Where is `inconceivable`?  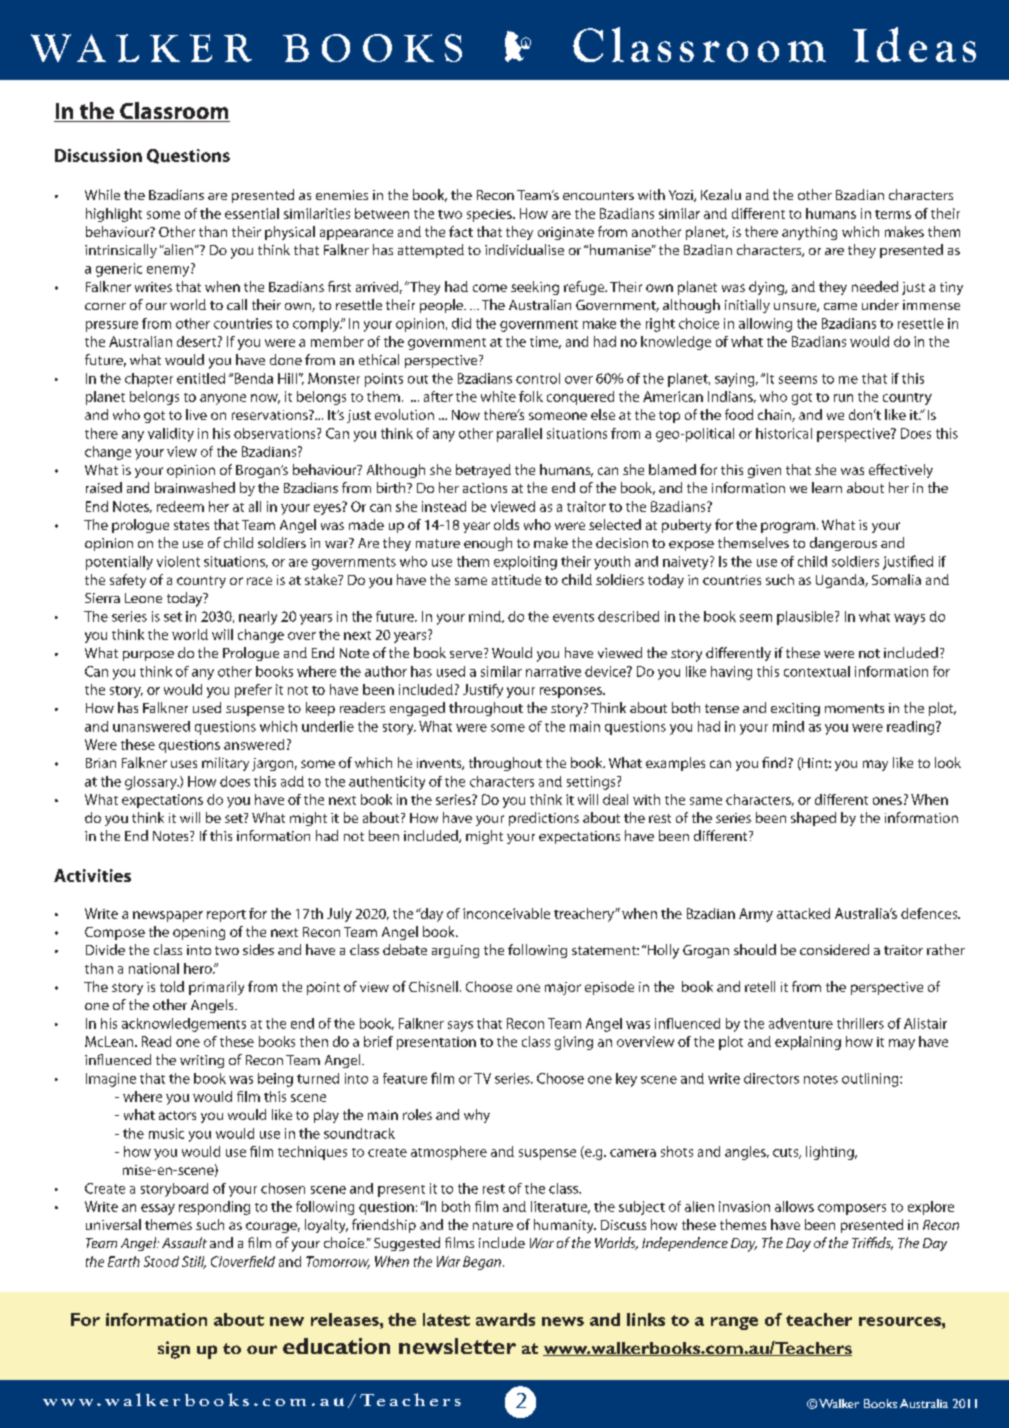 inconceivable is located at coordinates (506, 913).
